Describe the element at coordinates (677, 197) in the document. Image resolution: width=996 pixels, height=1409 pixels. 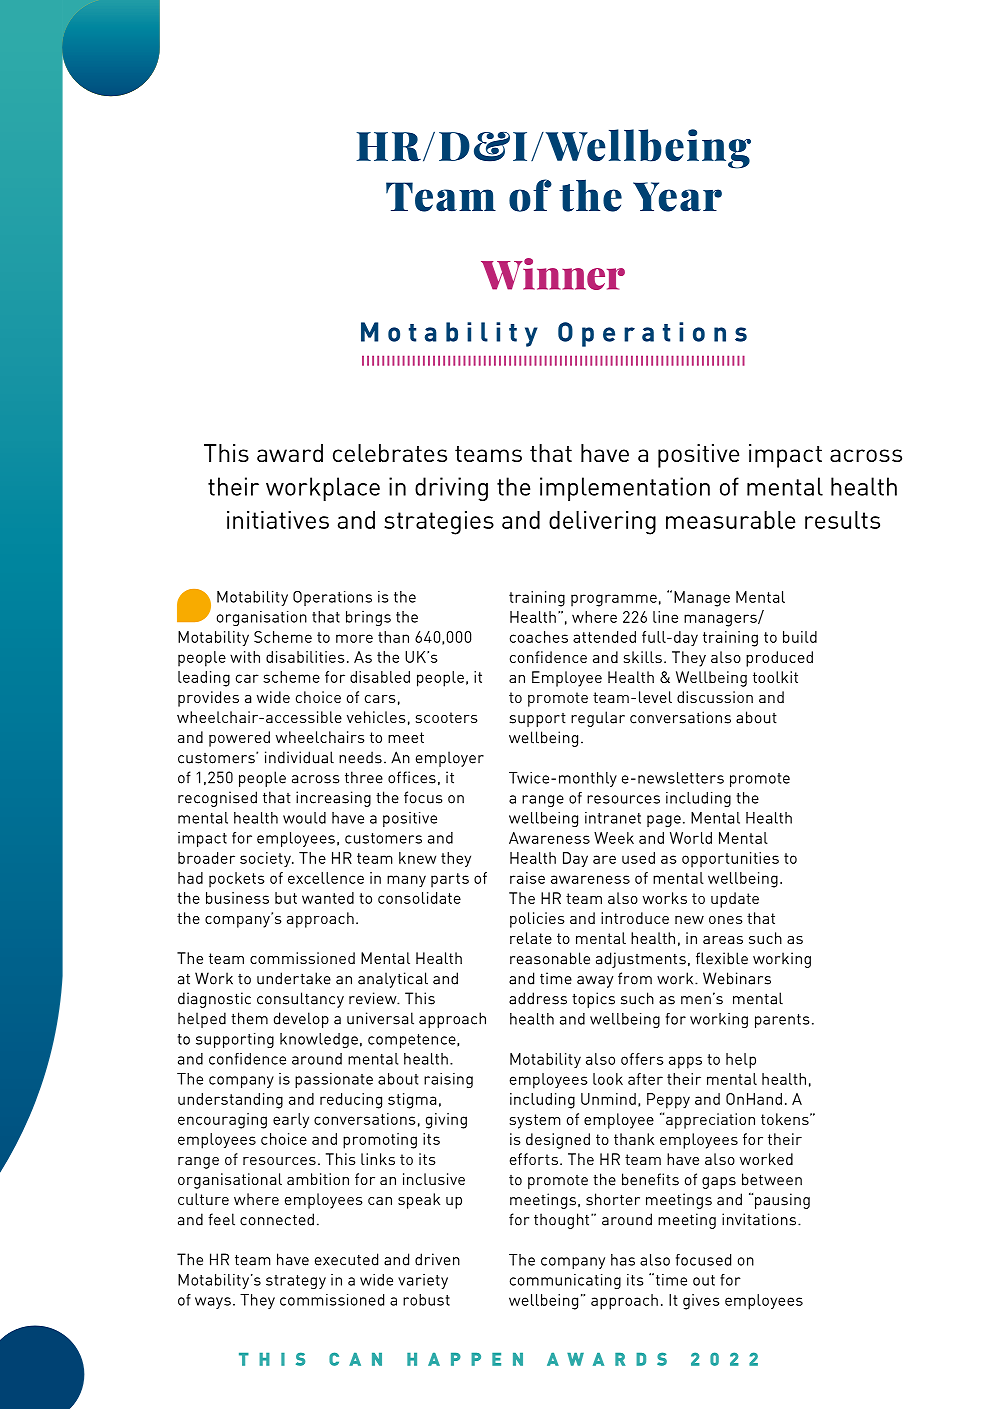
I see `Year` at that location.
